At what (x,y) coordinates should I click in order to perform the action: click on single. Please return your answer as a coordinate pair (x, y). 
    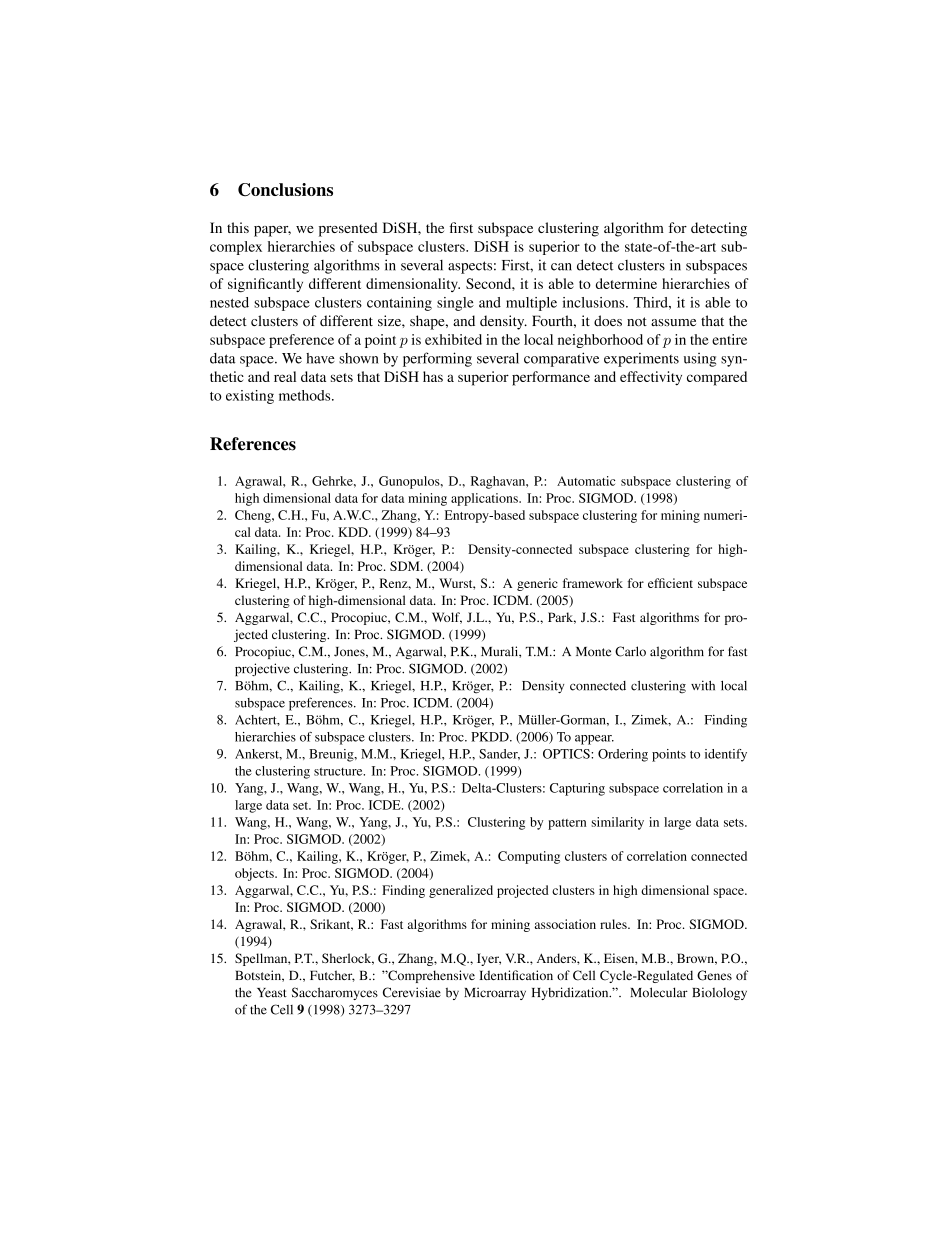
    Looking at the image, I should click on (455, 304).
